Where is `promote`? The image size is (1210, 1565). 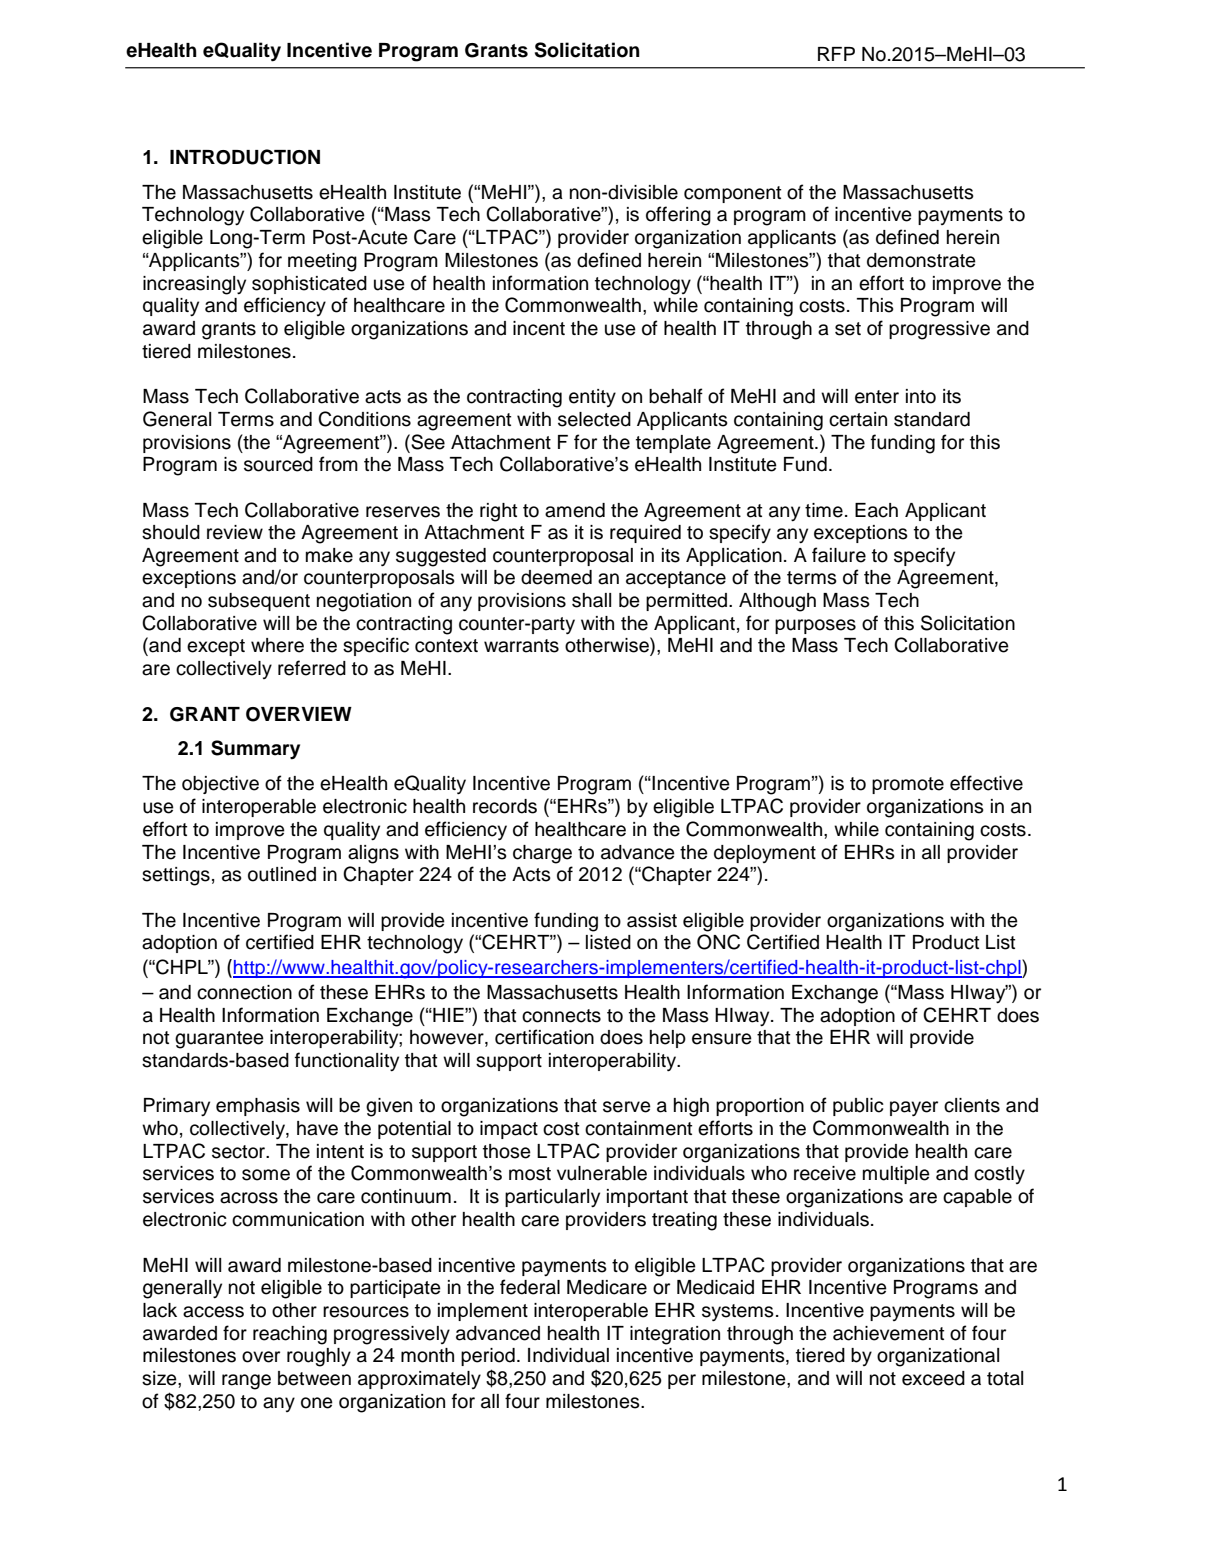 promote is located at coordinates (908, 785).
